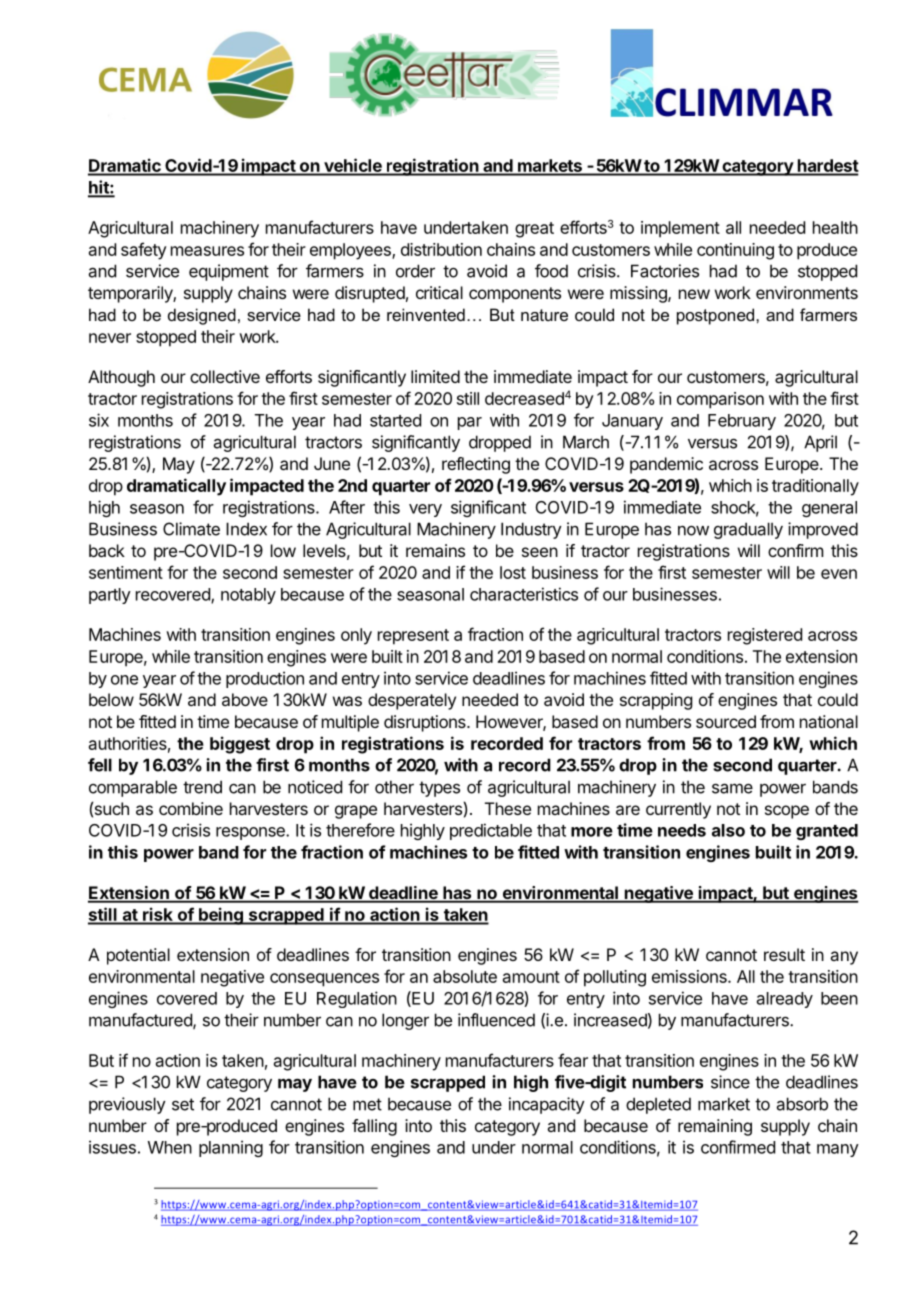  I want to click on six, so click(99, 420).
